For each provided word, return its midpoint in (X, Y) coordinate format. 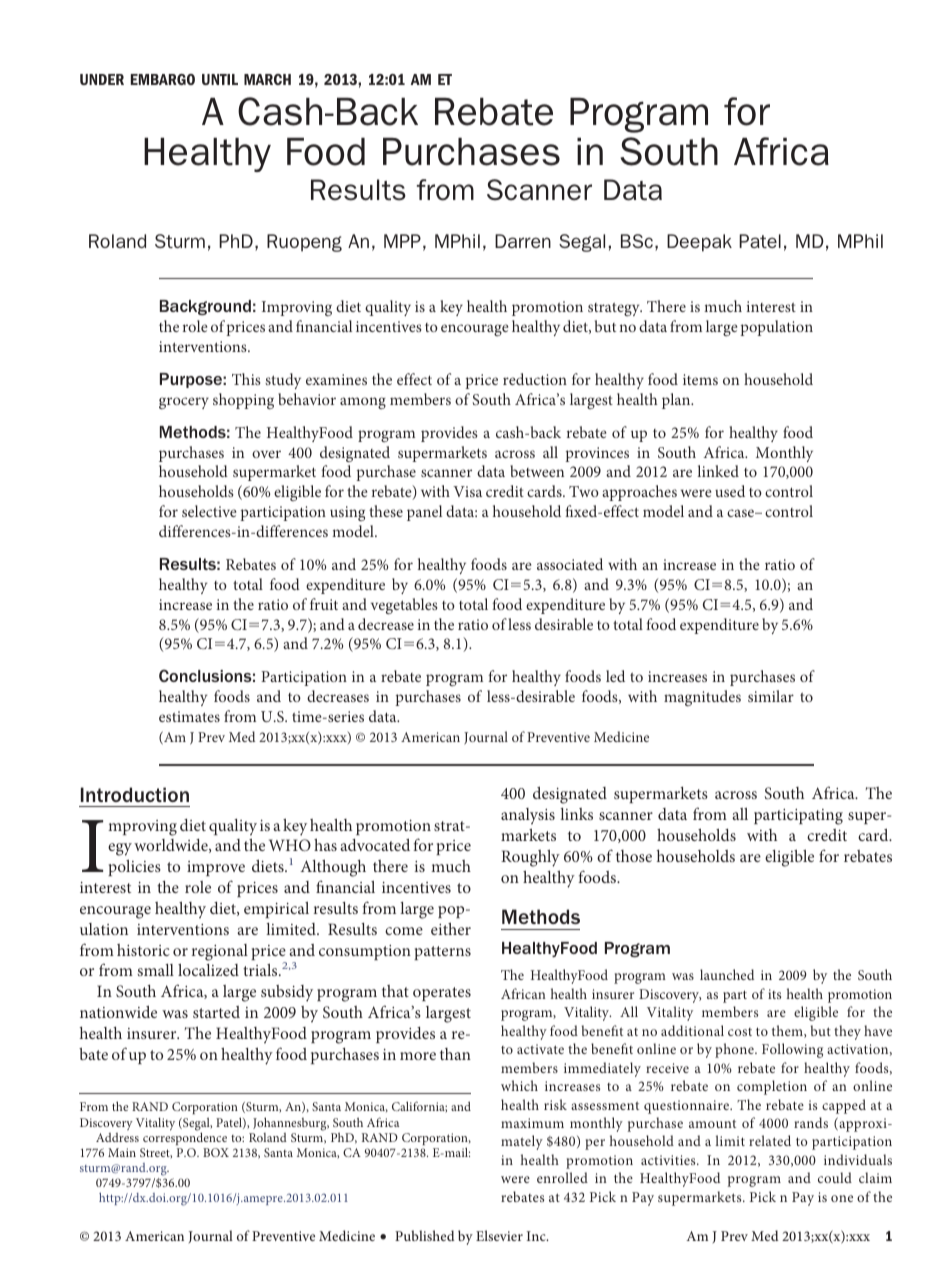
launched (727, 974)
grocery (184, 403)
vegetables (404, 606)
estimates (189, 716)
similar (771, 696)
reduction (535, 379)
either (451, 928)
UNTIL (220, 79)
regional (220, 952)
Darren (523, 241)
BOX (216, 1152)
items (700, 379)
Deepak (699, 243)
